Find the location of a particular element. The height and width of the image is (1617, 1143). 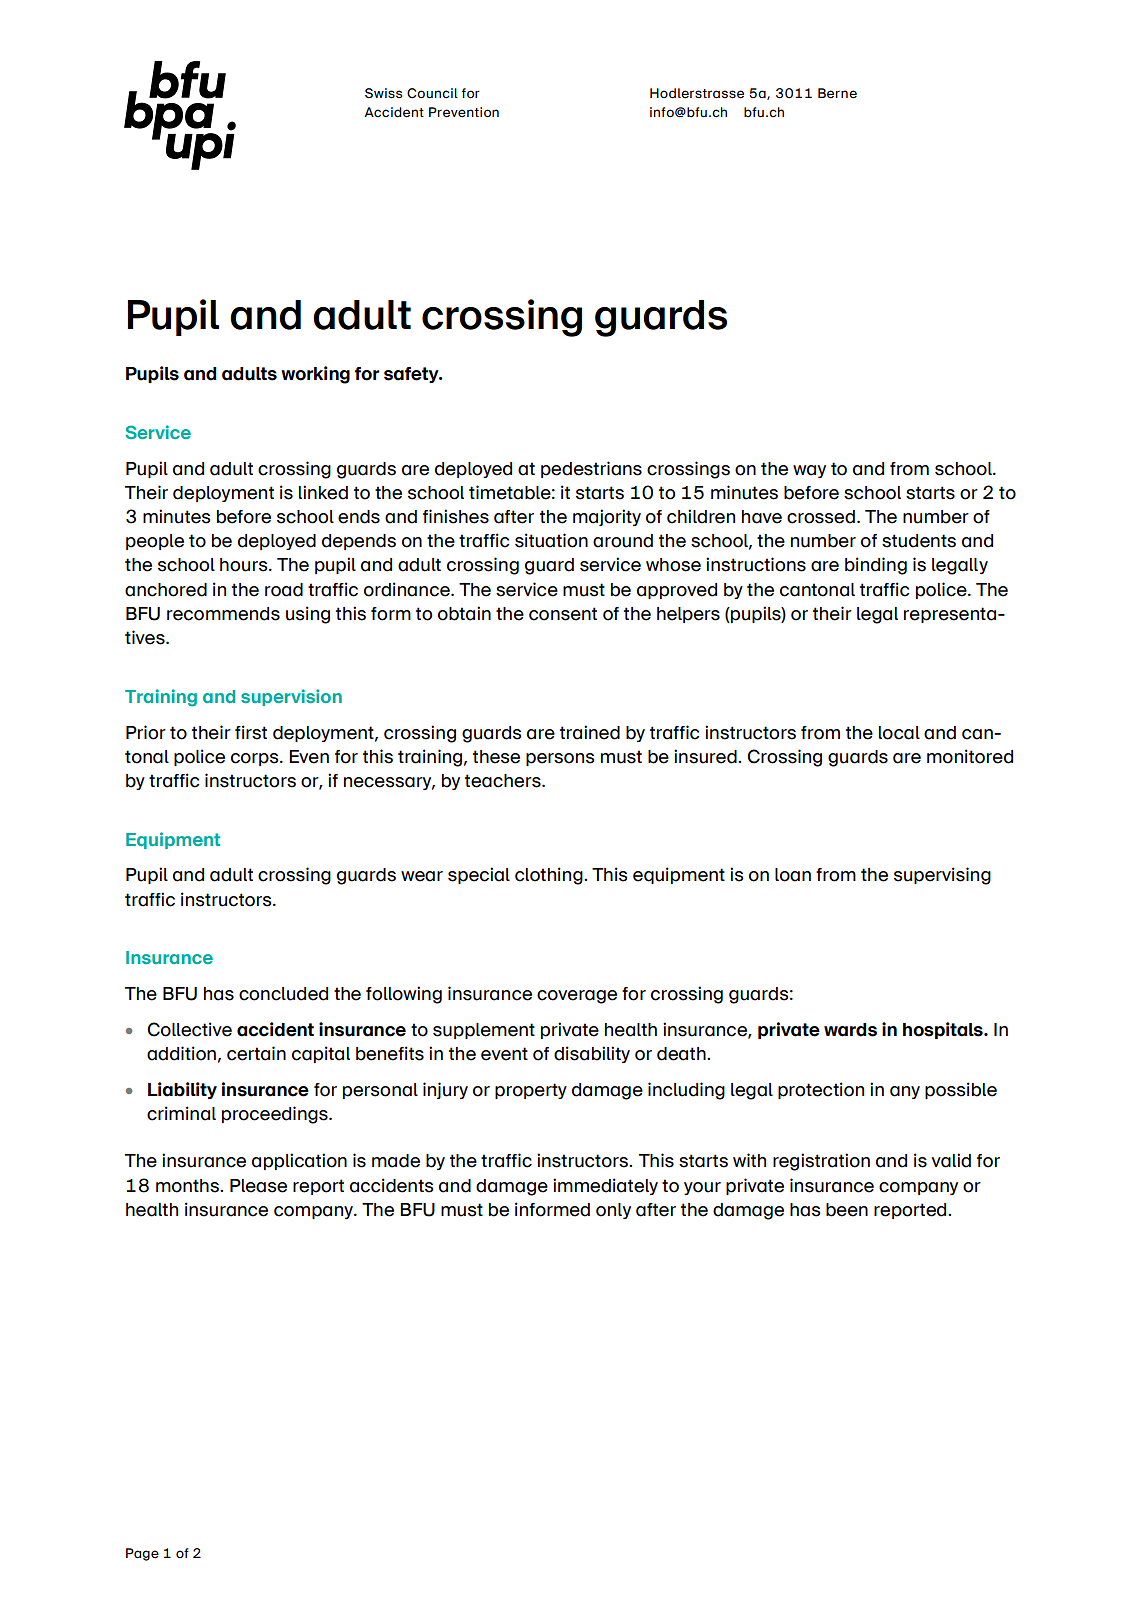

certain is located at coordinates (256, 1053).
